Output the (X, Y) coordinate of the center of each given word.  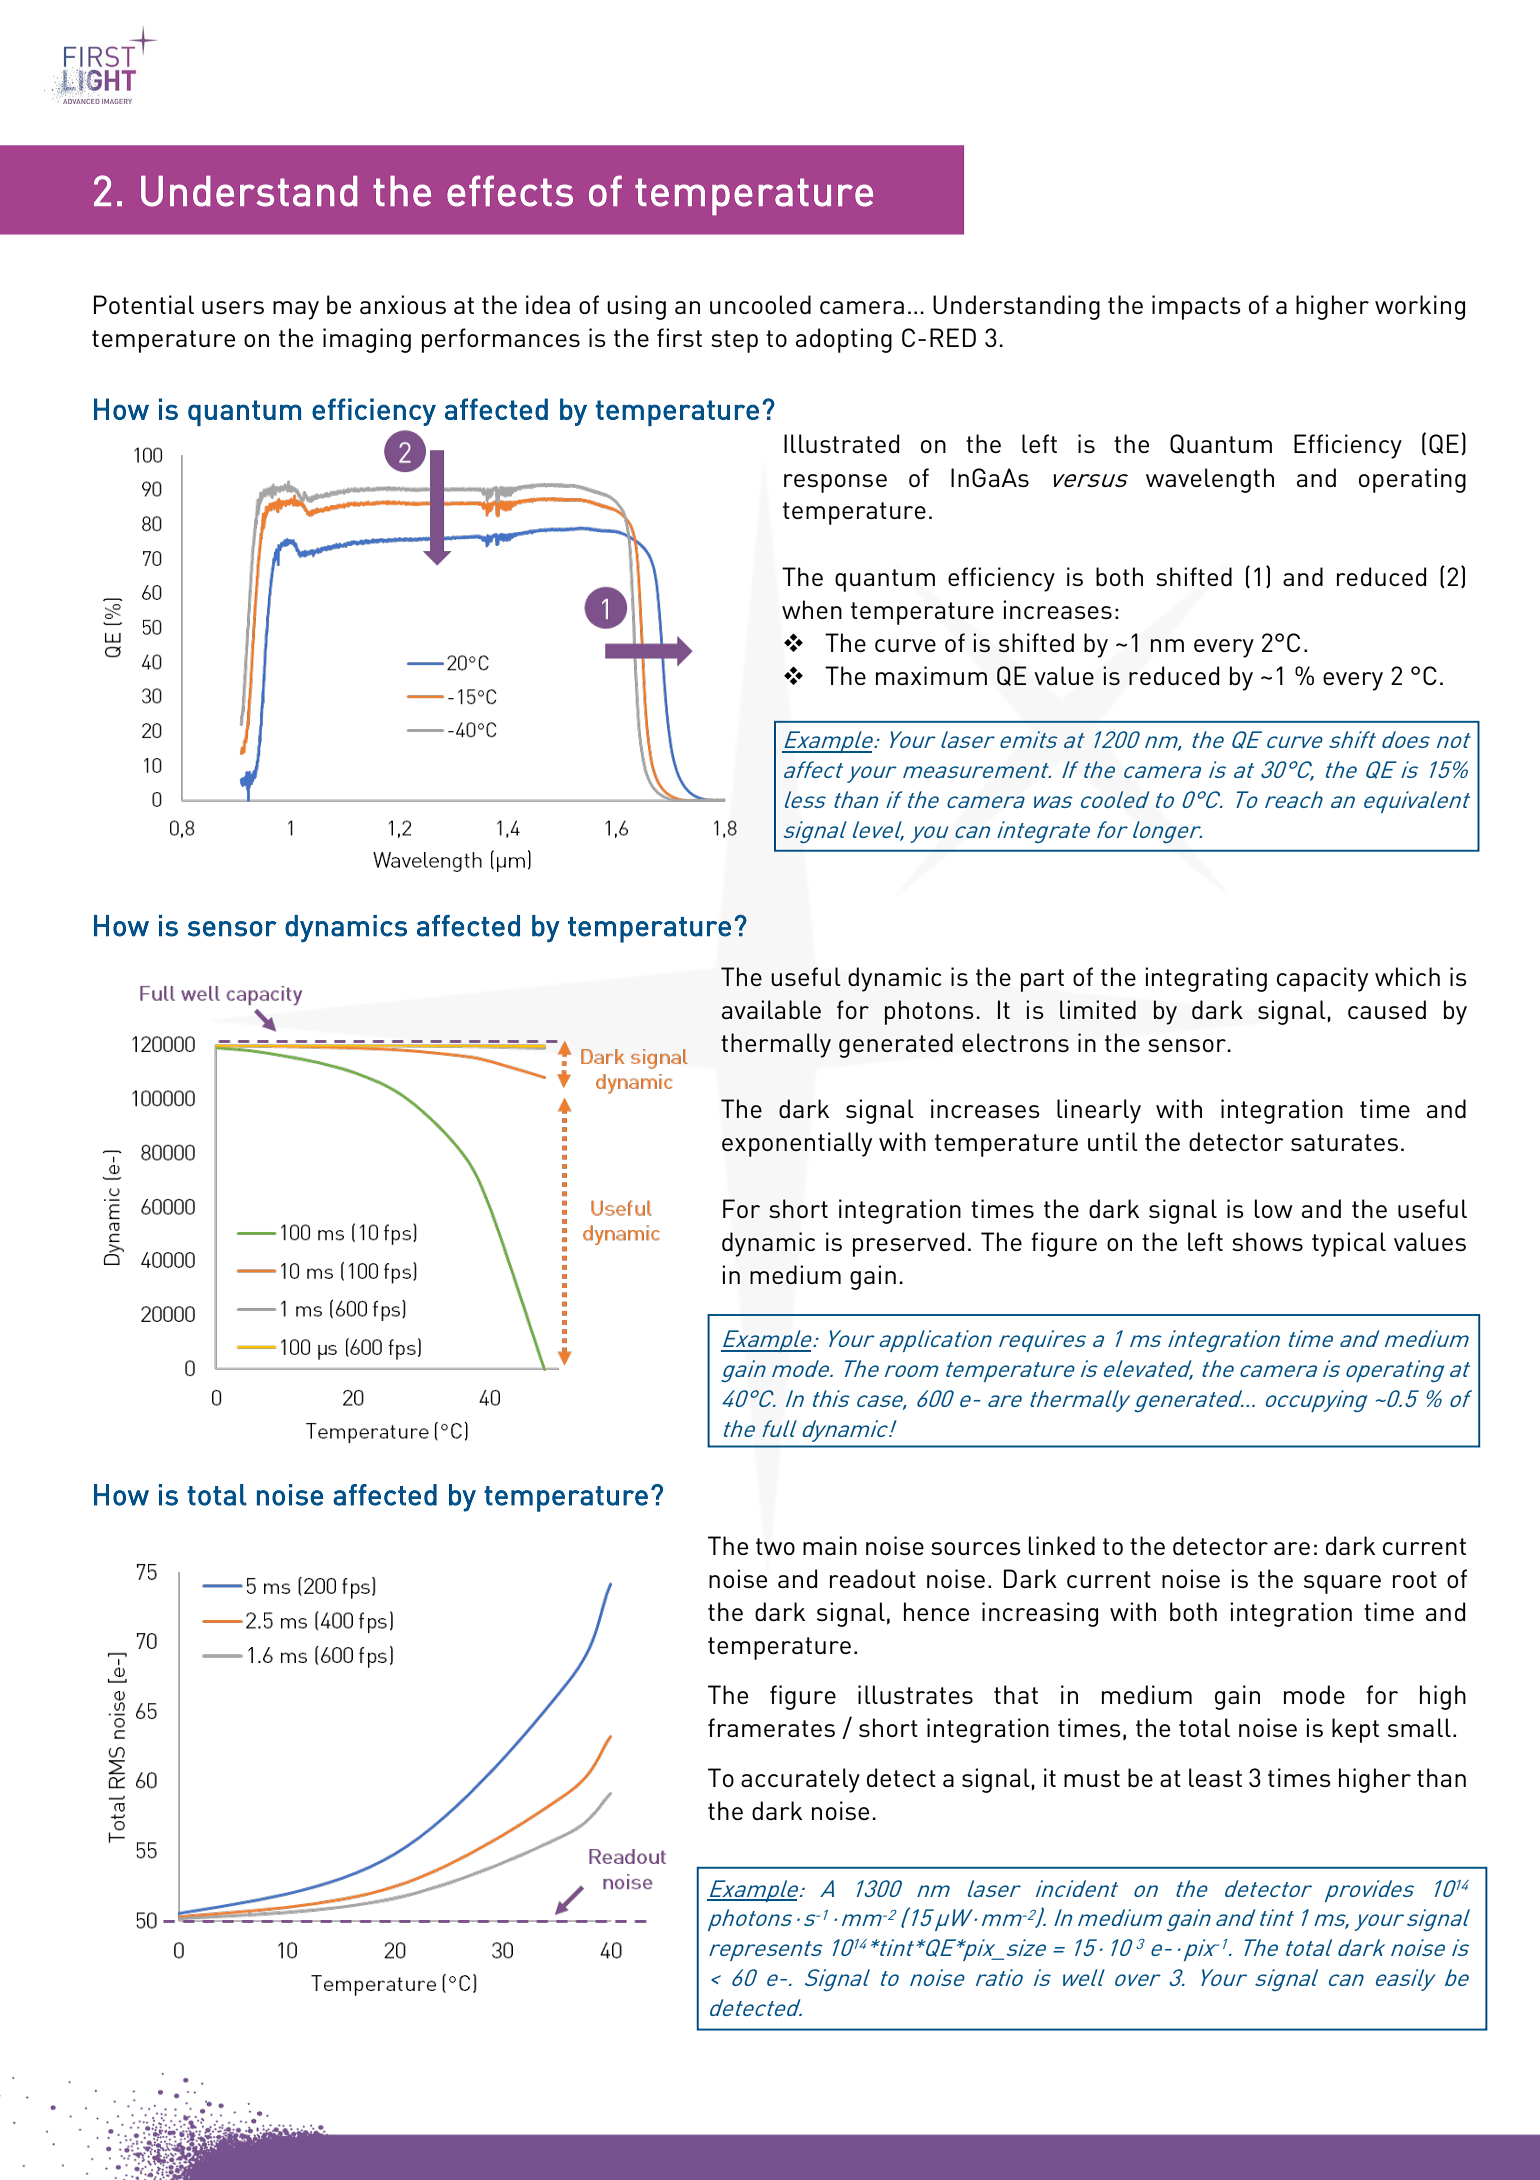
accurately (800, 1780)
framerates (771, 1727)
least (1215, 1777)
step (734, 341)
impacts (1196, 307)
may (296, 310)
